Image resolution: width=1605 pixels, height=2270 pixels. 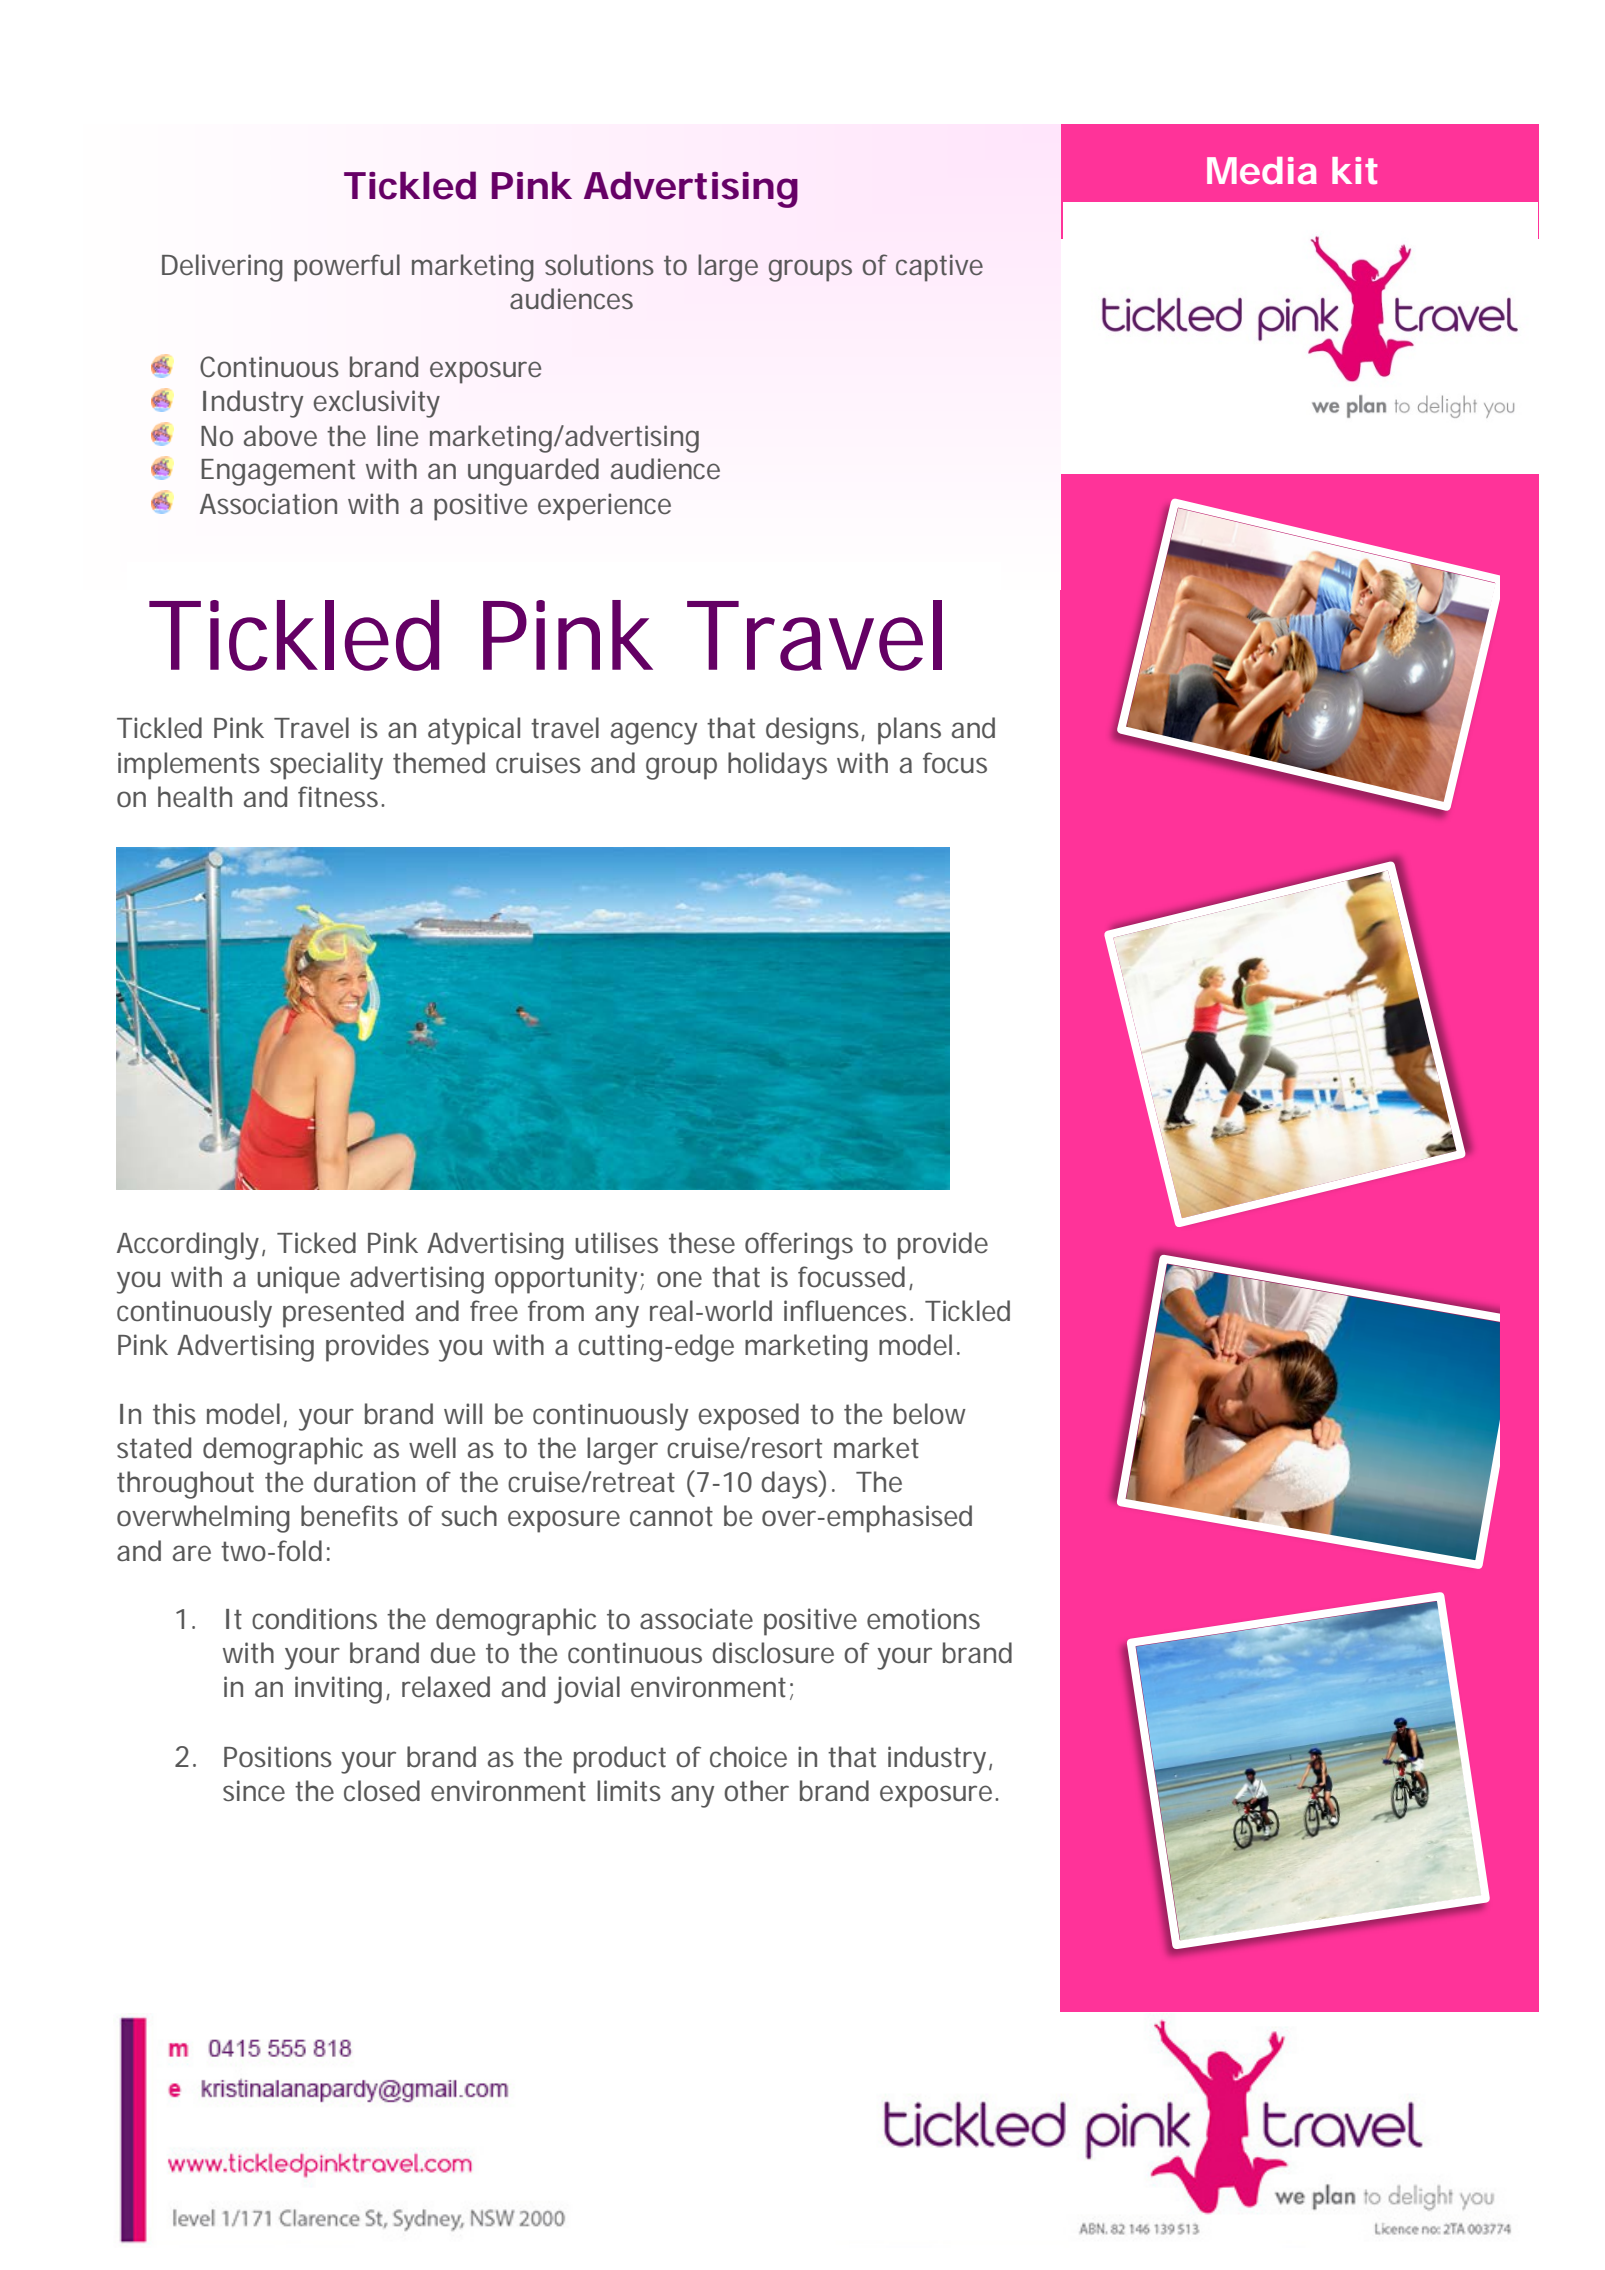 What do you see at coordinates (1262, 170) in the screenshot?
I see `Media` at bounding box center [1262, 170].
